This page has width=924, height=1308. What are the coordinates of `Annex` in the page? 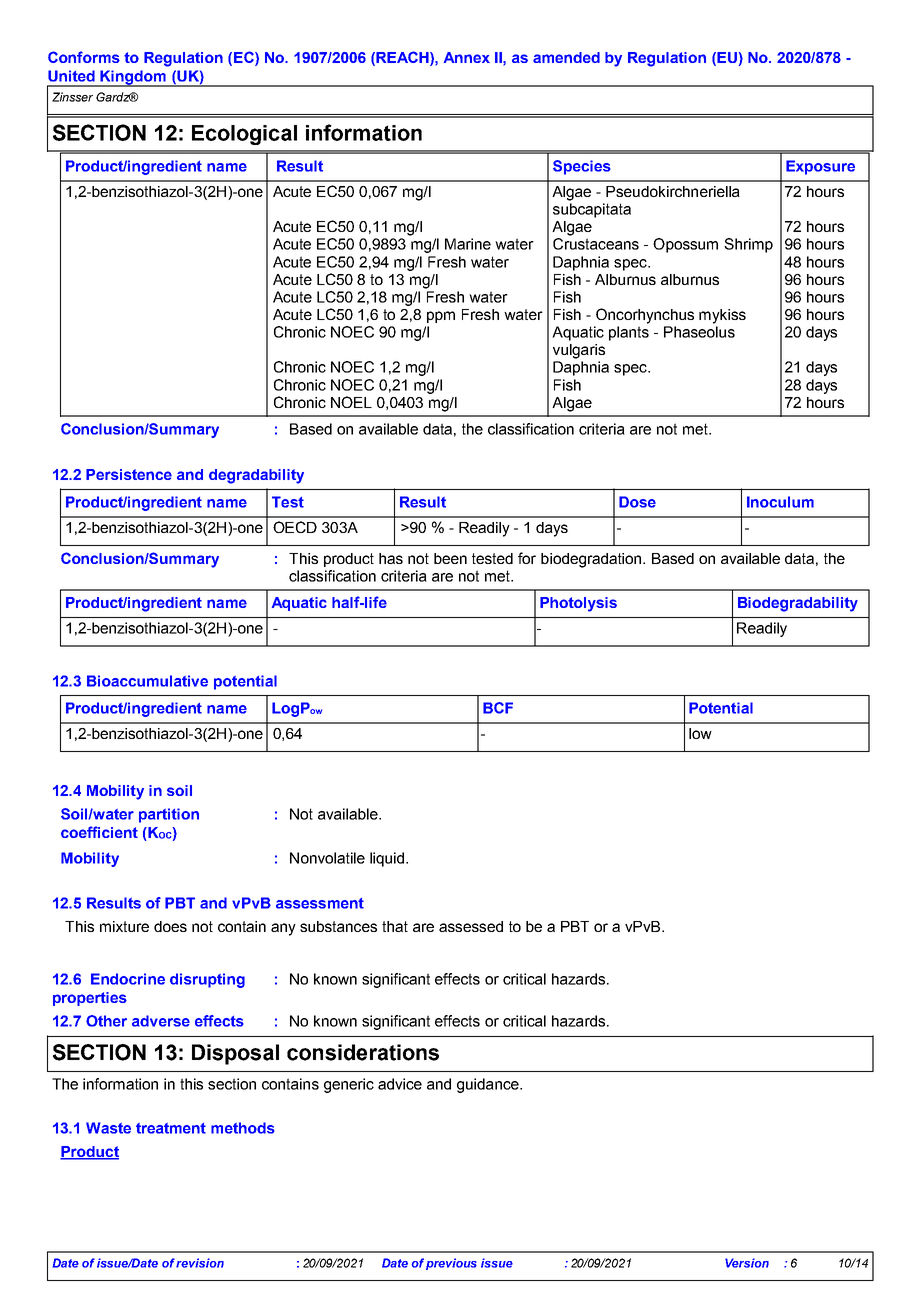 It's located at (467, 57).
